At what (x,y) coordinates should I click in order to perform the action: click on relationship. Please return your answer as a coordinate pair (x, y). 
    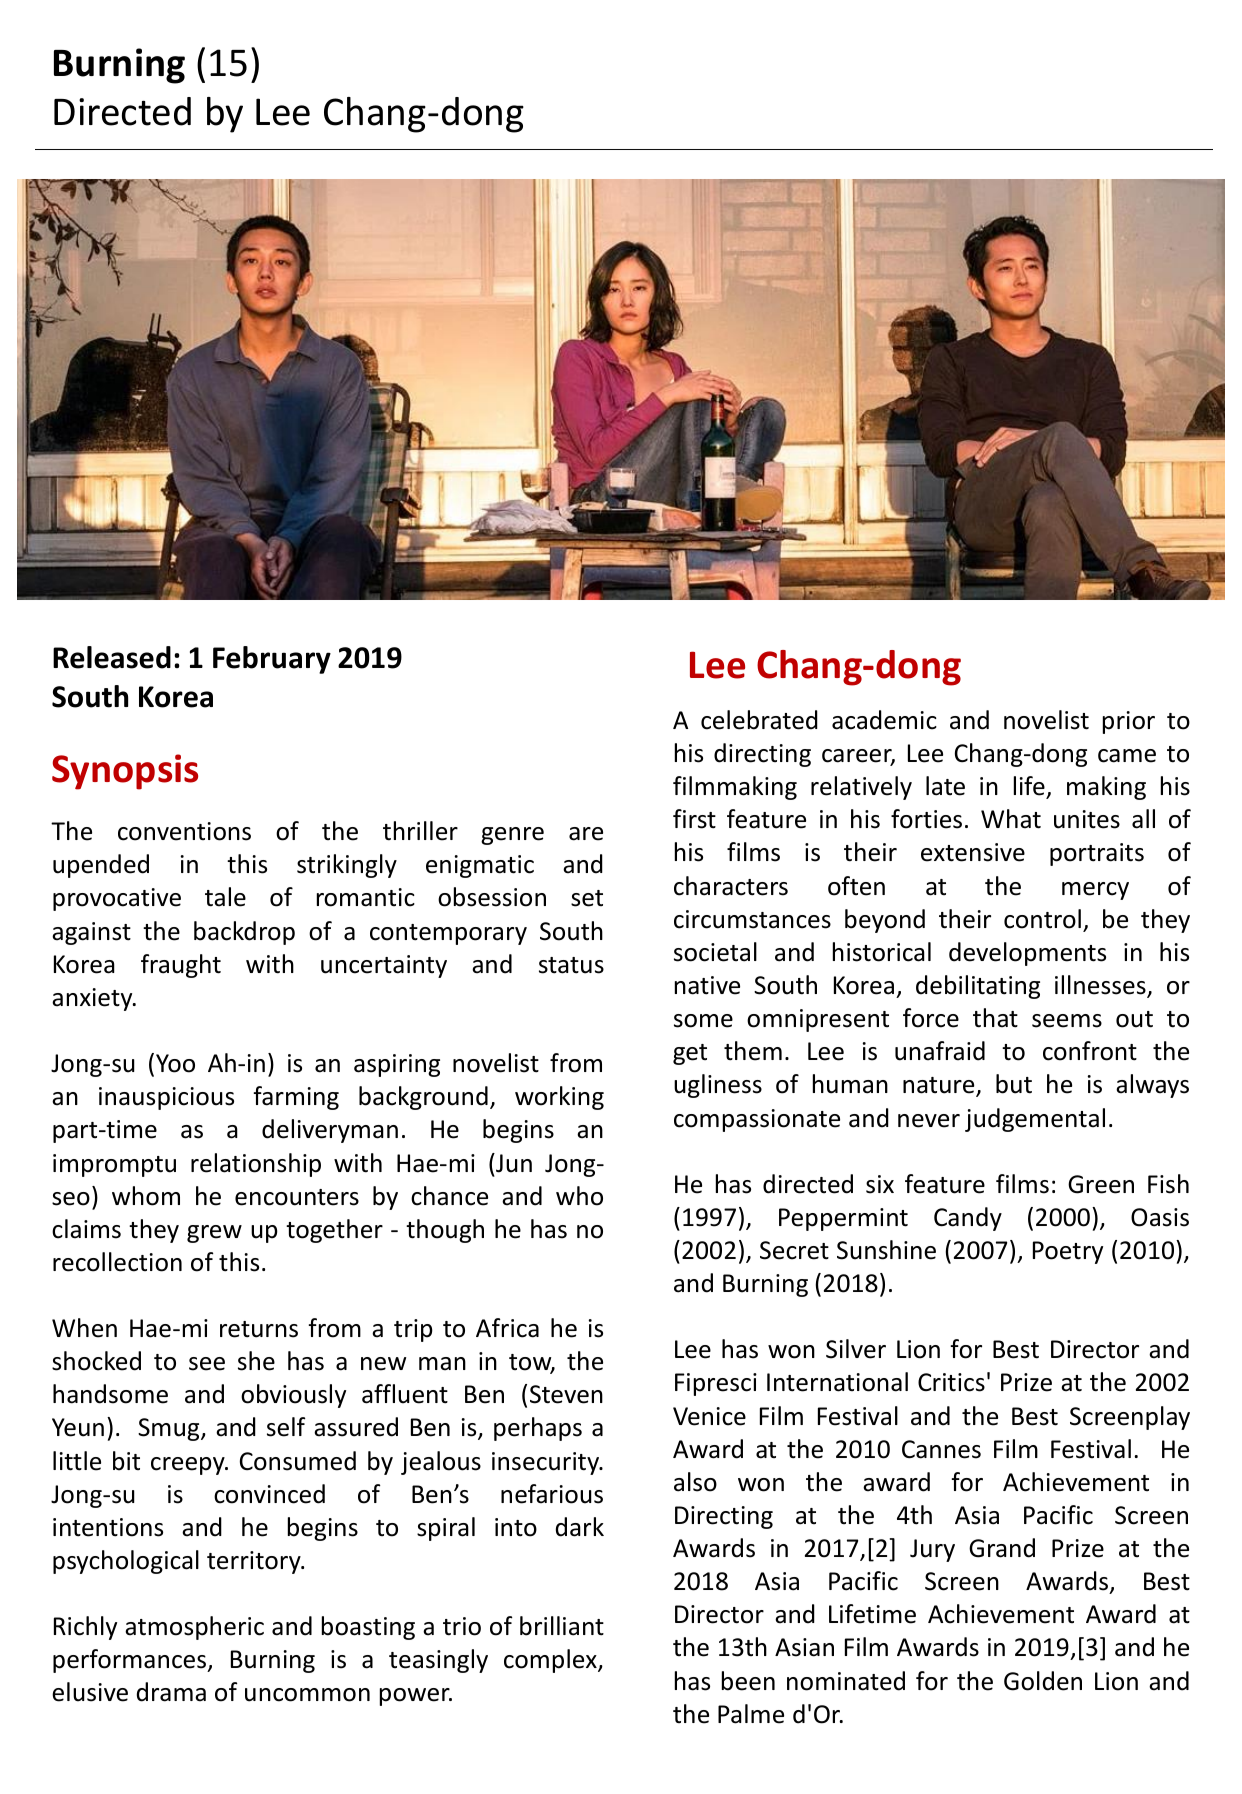
    Looking at the image, I should click on (256, 1165).
